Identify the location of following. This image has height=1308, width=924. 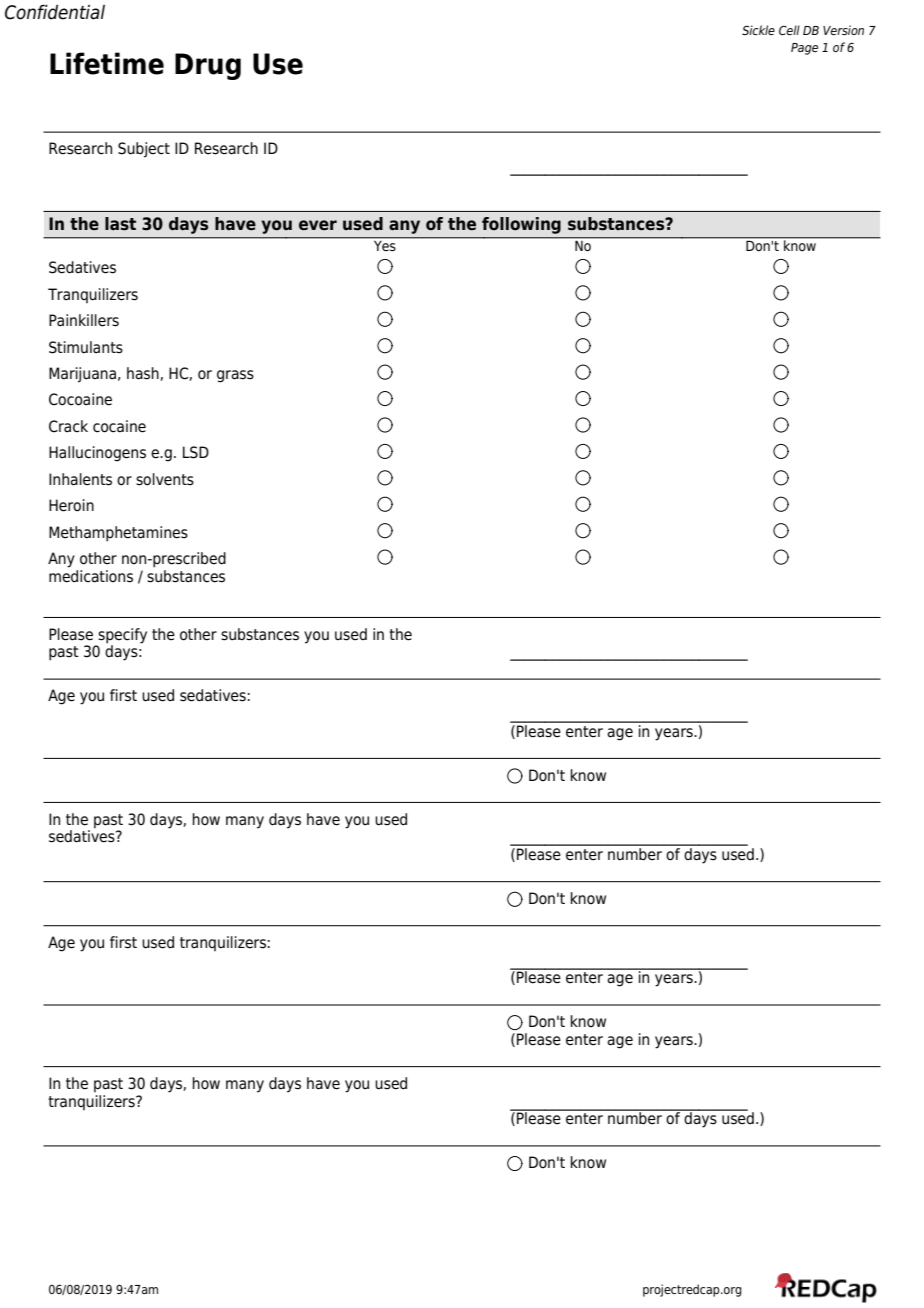
(521, 225).
